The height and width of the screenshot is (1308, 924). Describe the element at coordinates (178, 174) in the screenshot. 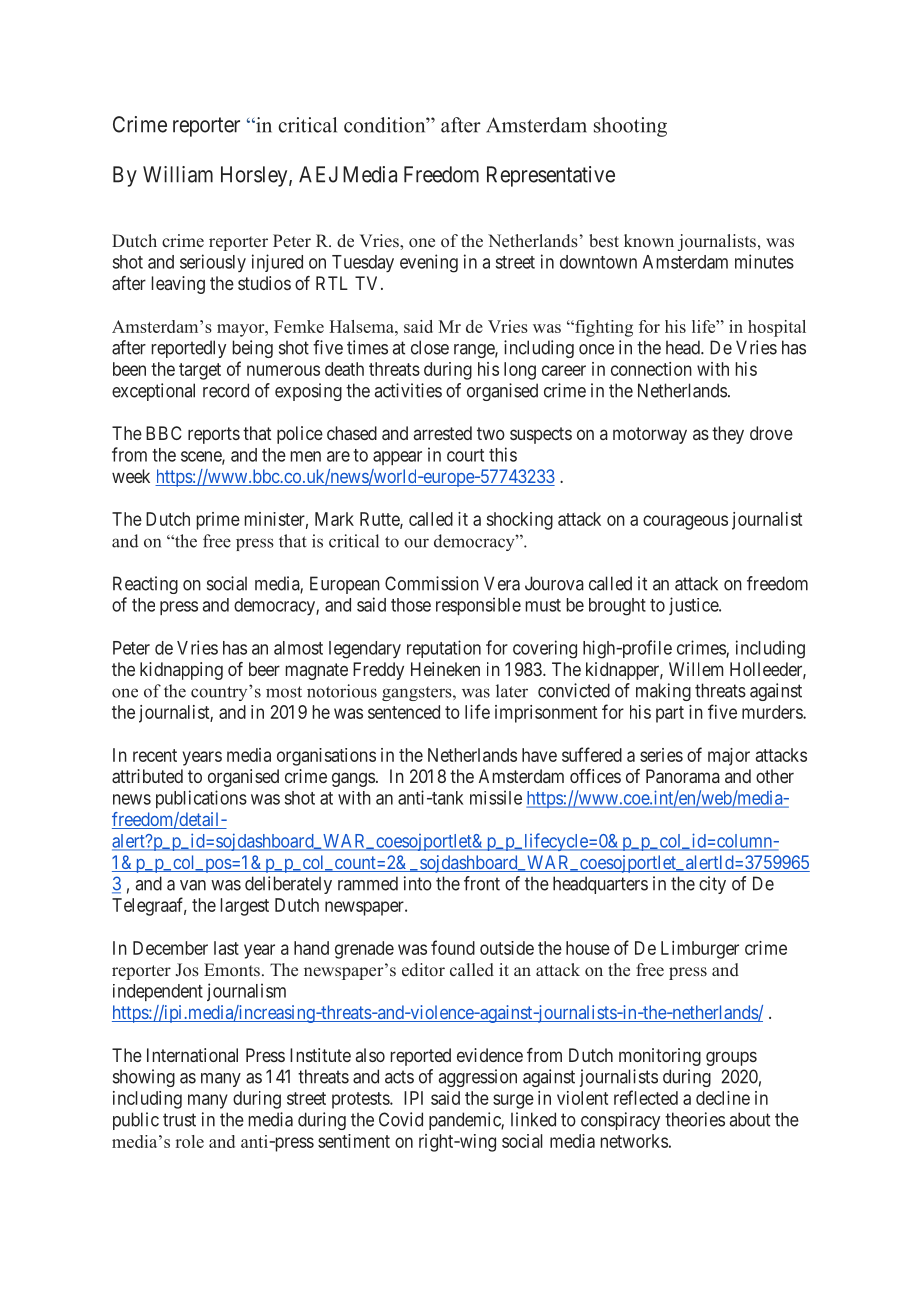

I see `William` at that location.
